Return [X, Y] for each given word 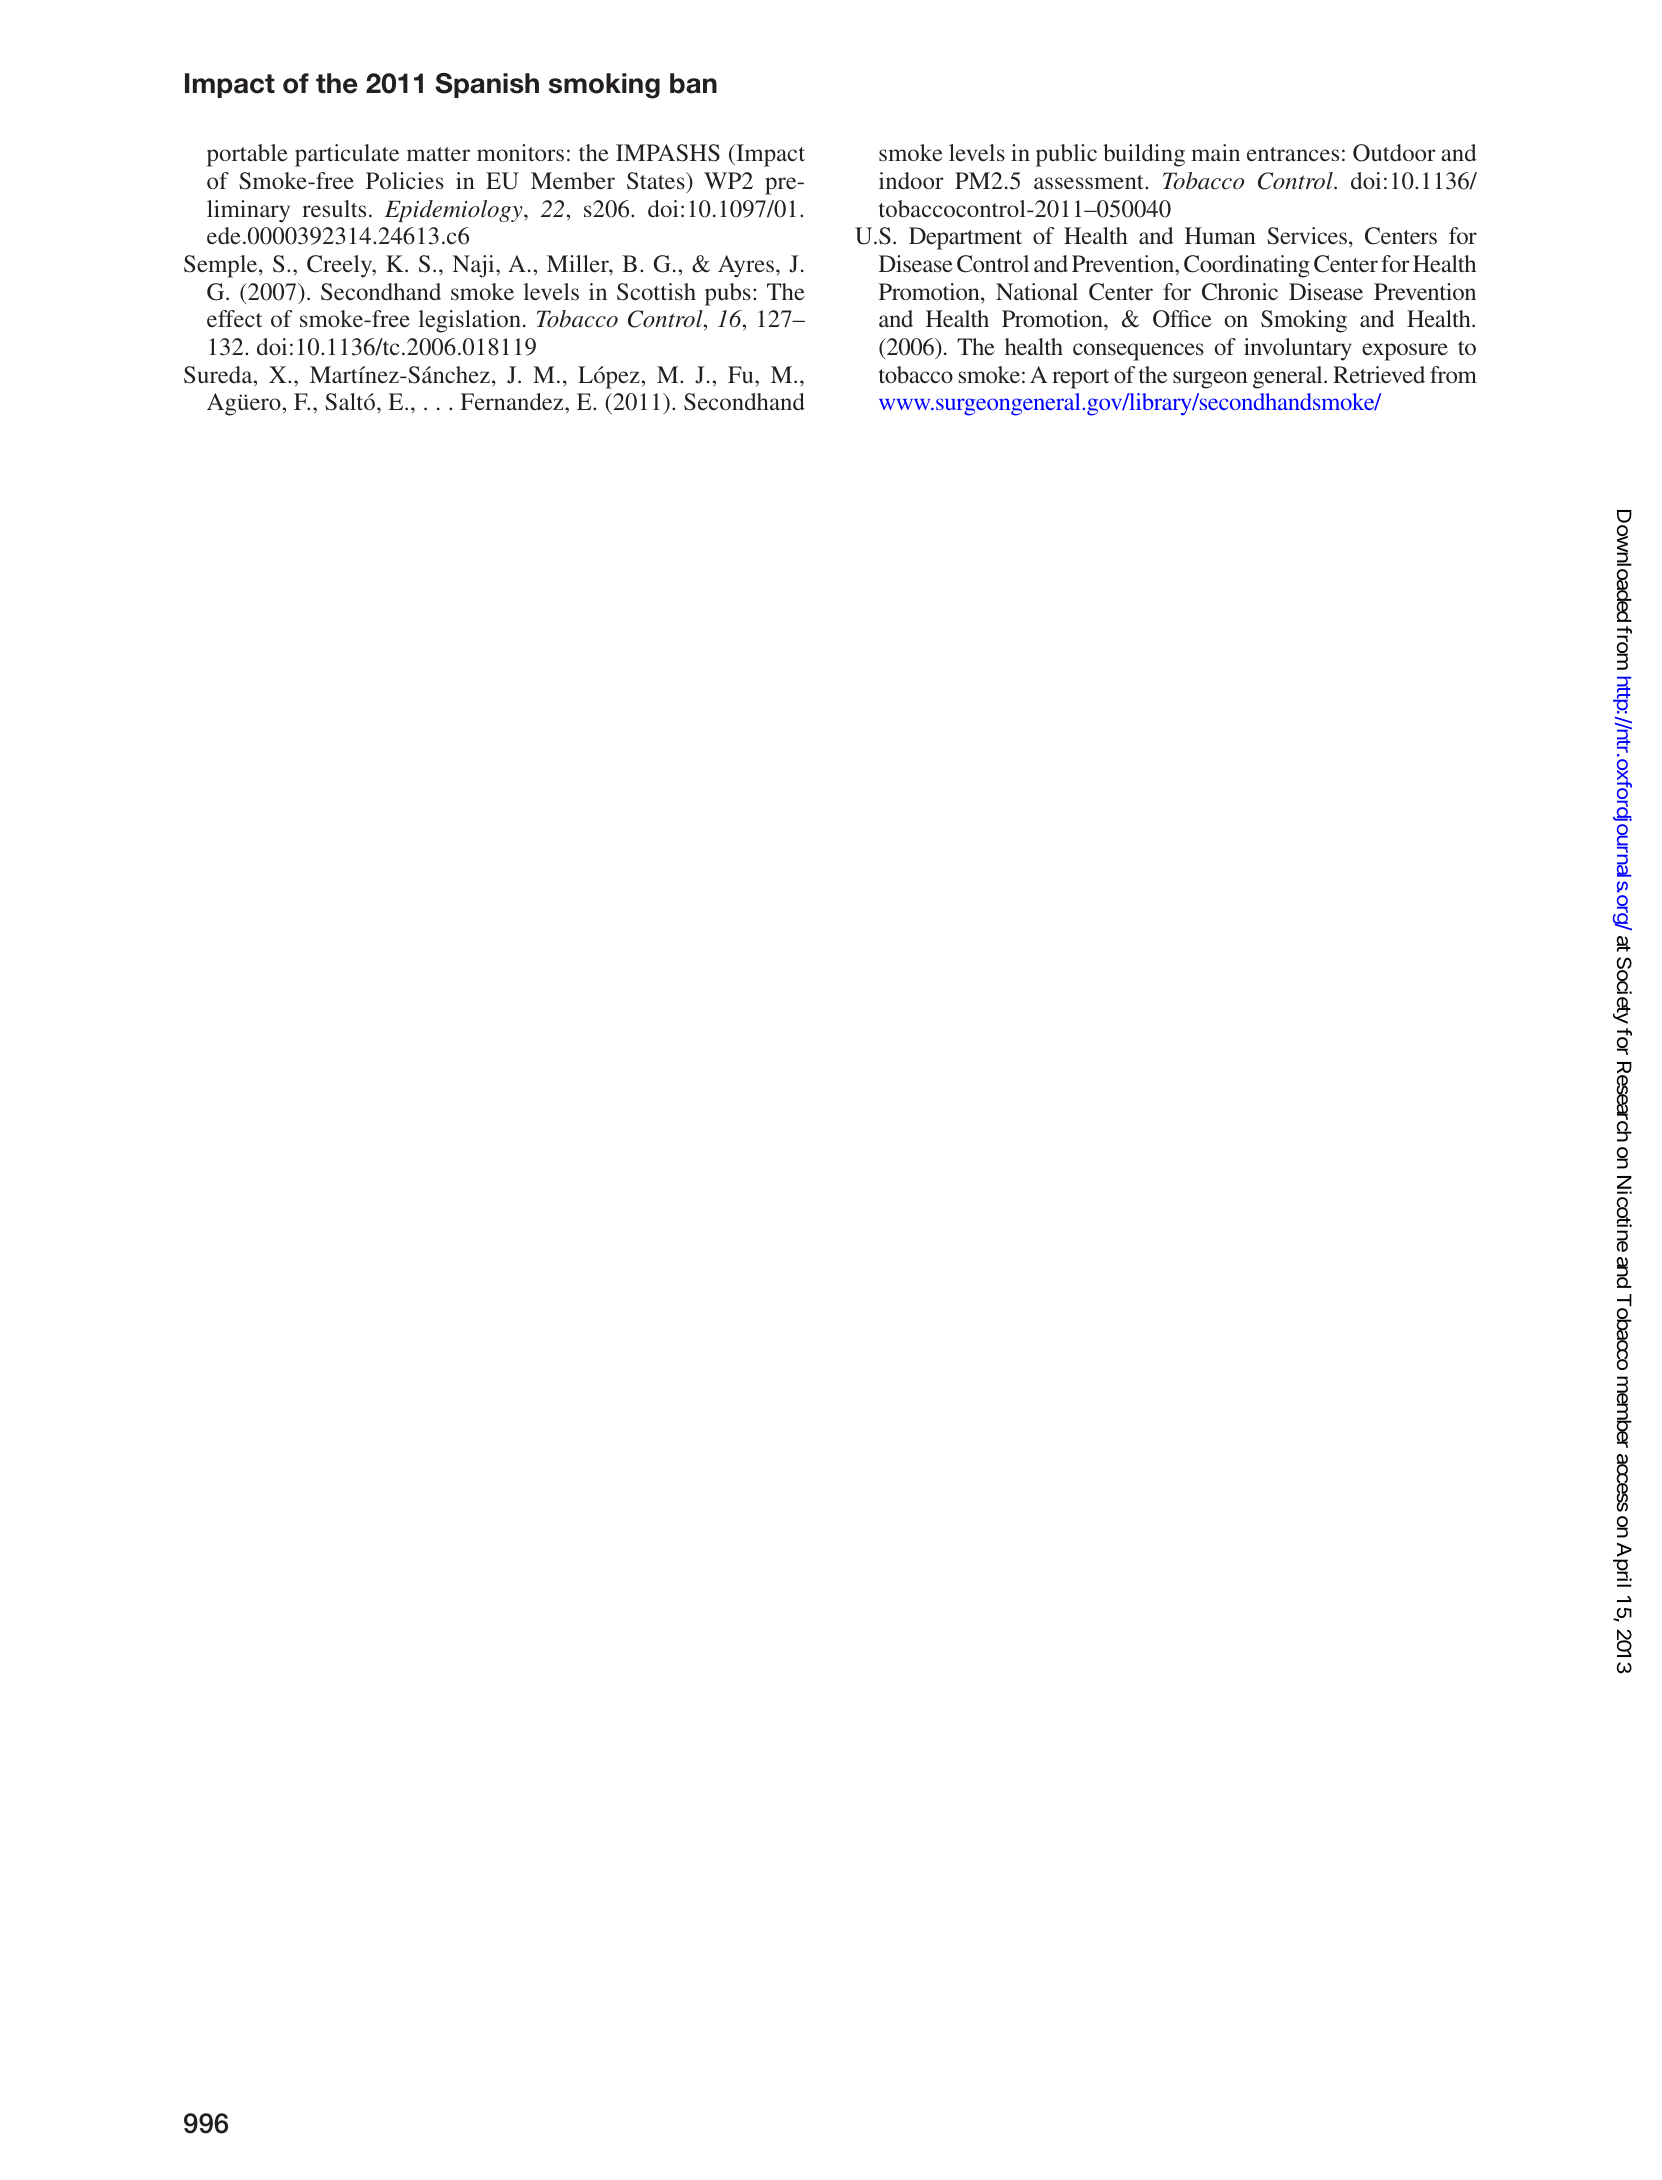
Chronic [1240, 292]
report [1080, 379]
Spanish [487, 85]
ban [693, 83]
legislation [469, 321]
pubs [728, 294]
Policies [405, 180]
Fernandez [513, 401]
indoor [911, 180]
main [1215, 152]
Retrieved [1379, 374]
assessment [1090, 182]
